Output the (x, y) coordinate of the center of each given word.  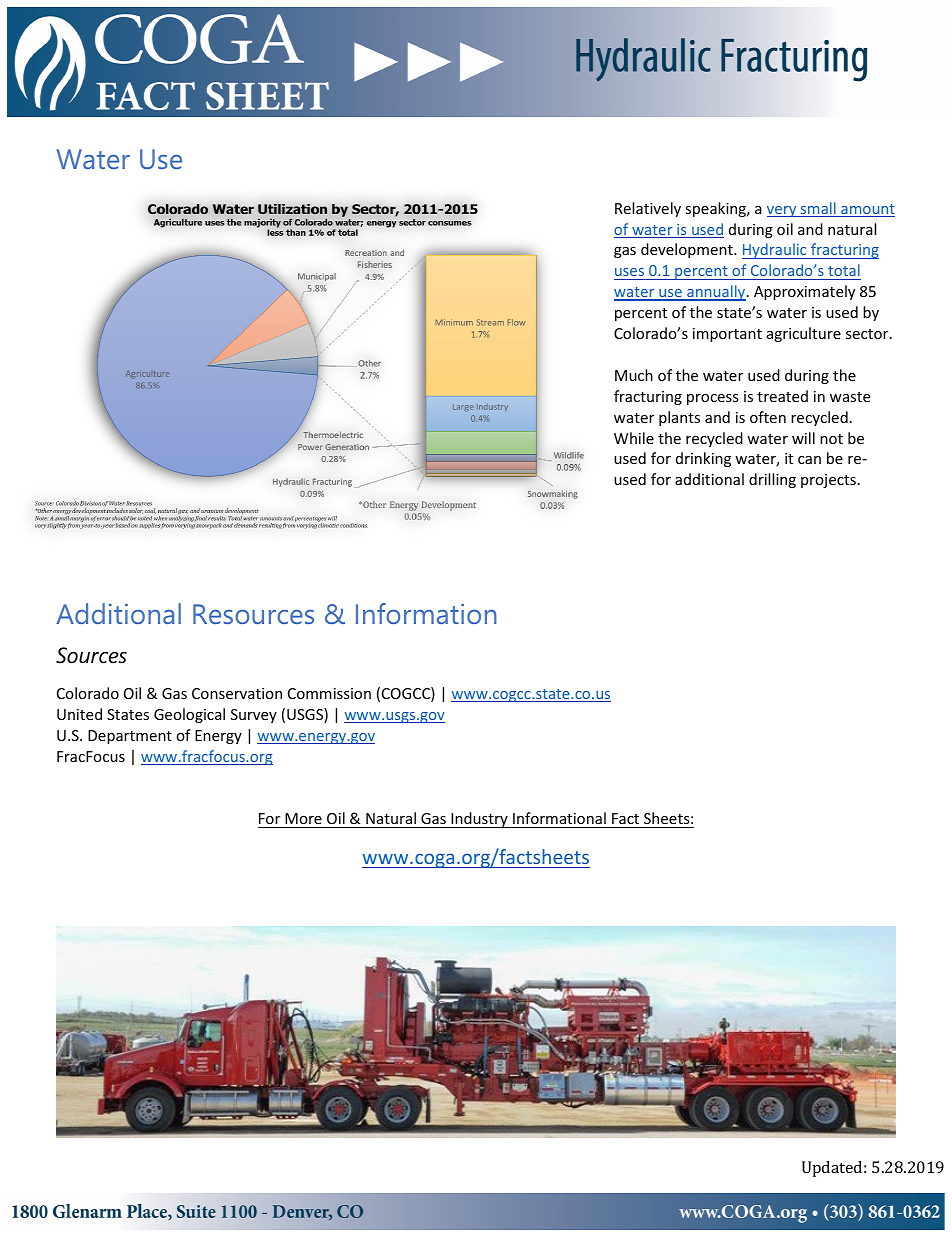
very (783, 211)
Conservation (237, 693)
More (303, 820)
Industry (479, 820)
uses (629, 272)
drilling (772, 480)
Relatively (648, 209)
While (634, 438)
